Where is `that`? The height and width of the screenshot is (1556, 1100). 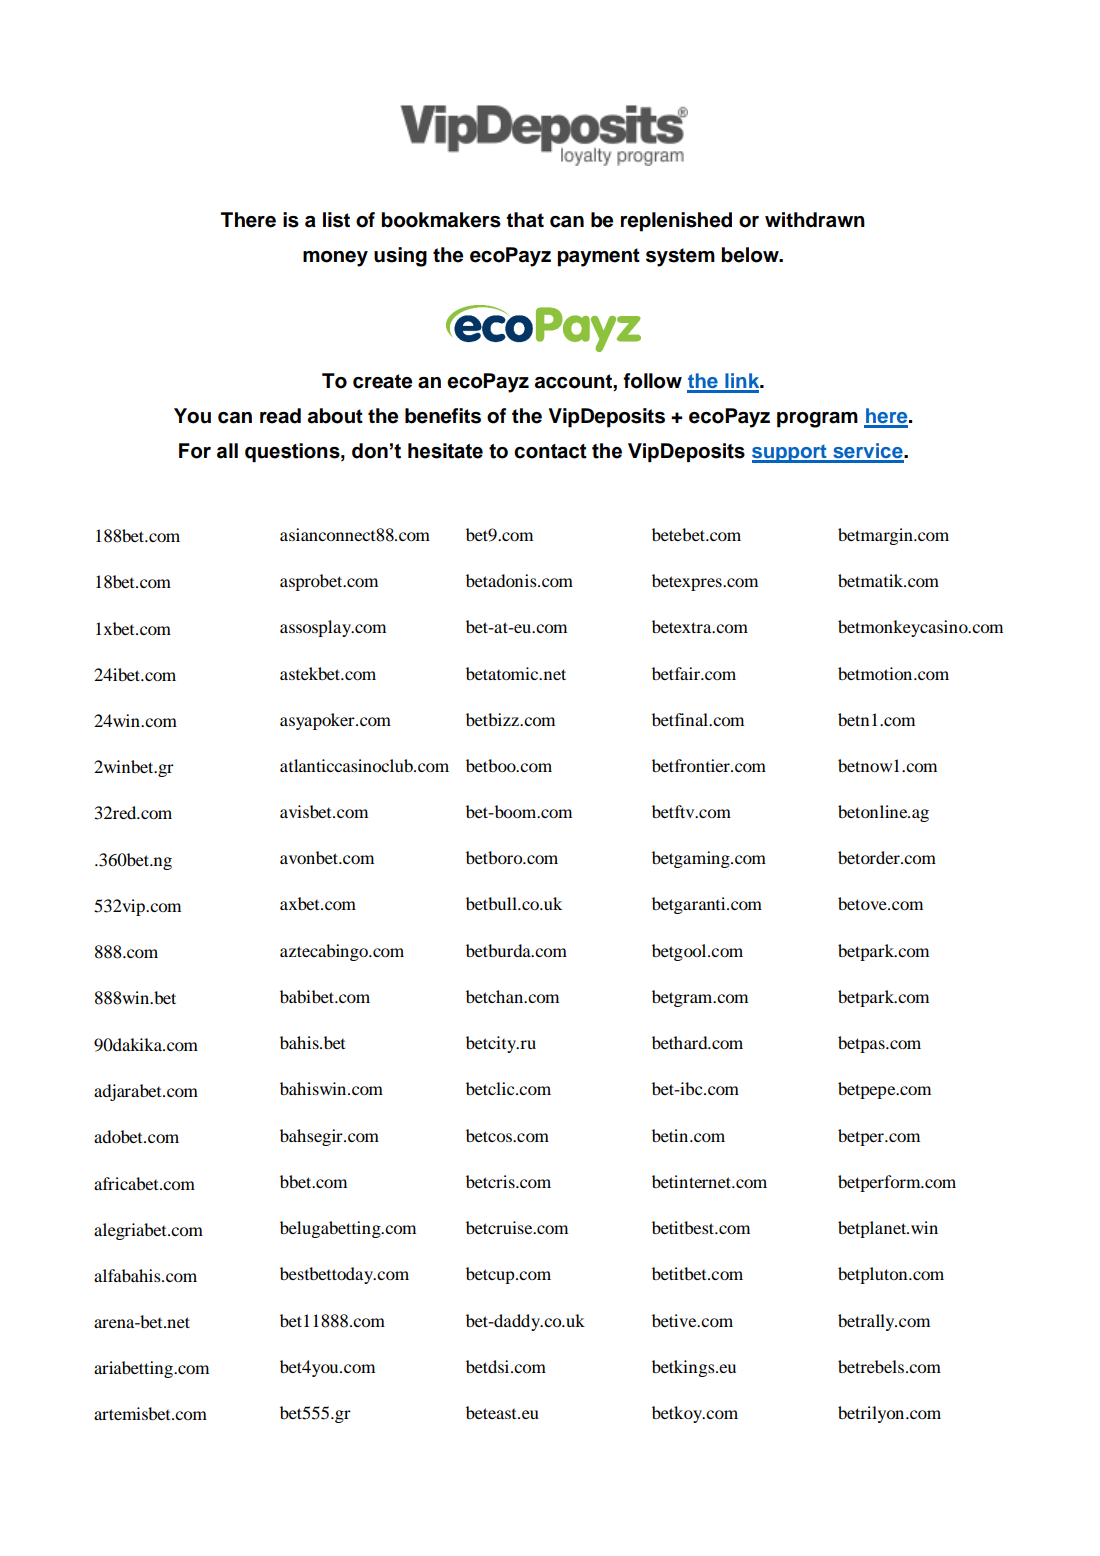
that is located at coordinates (525, 220).
